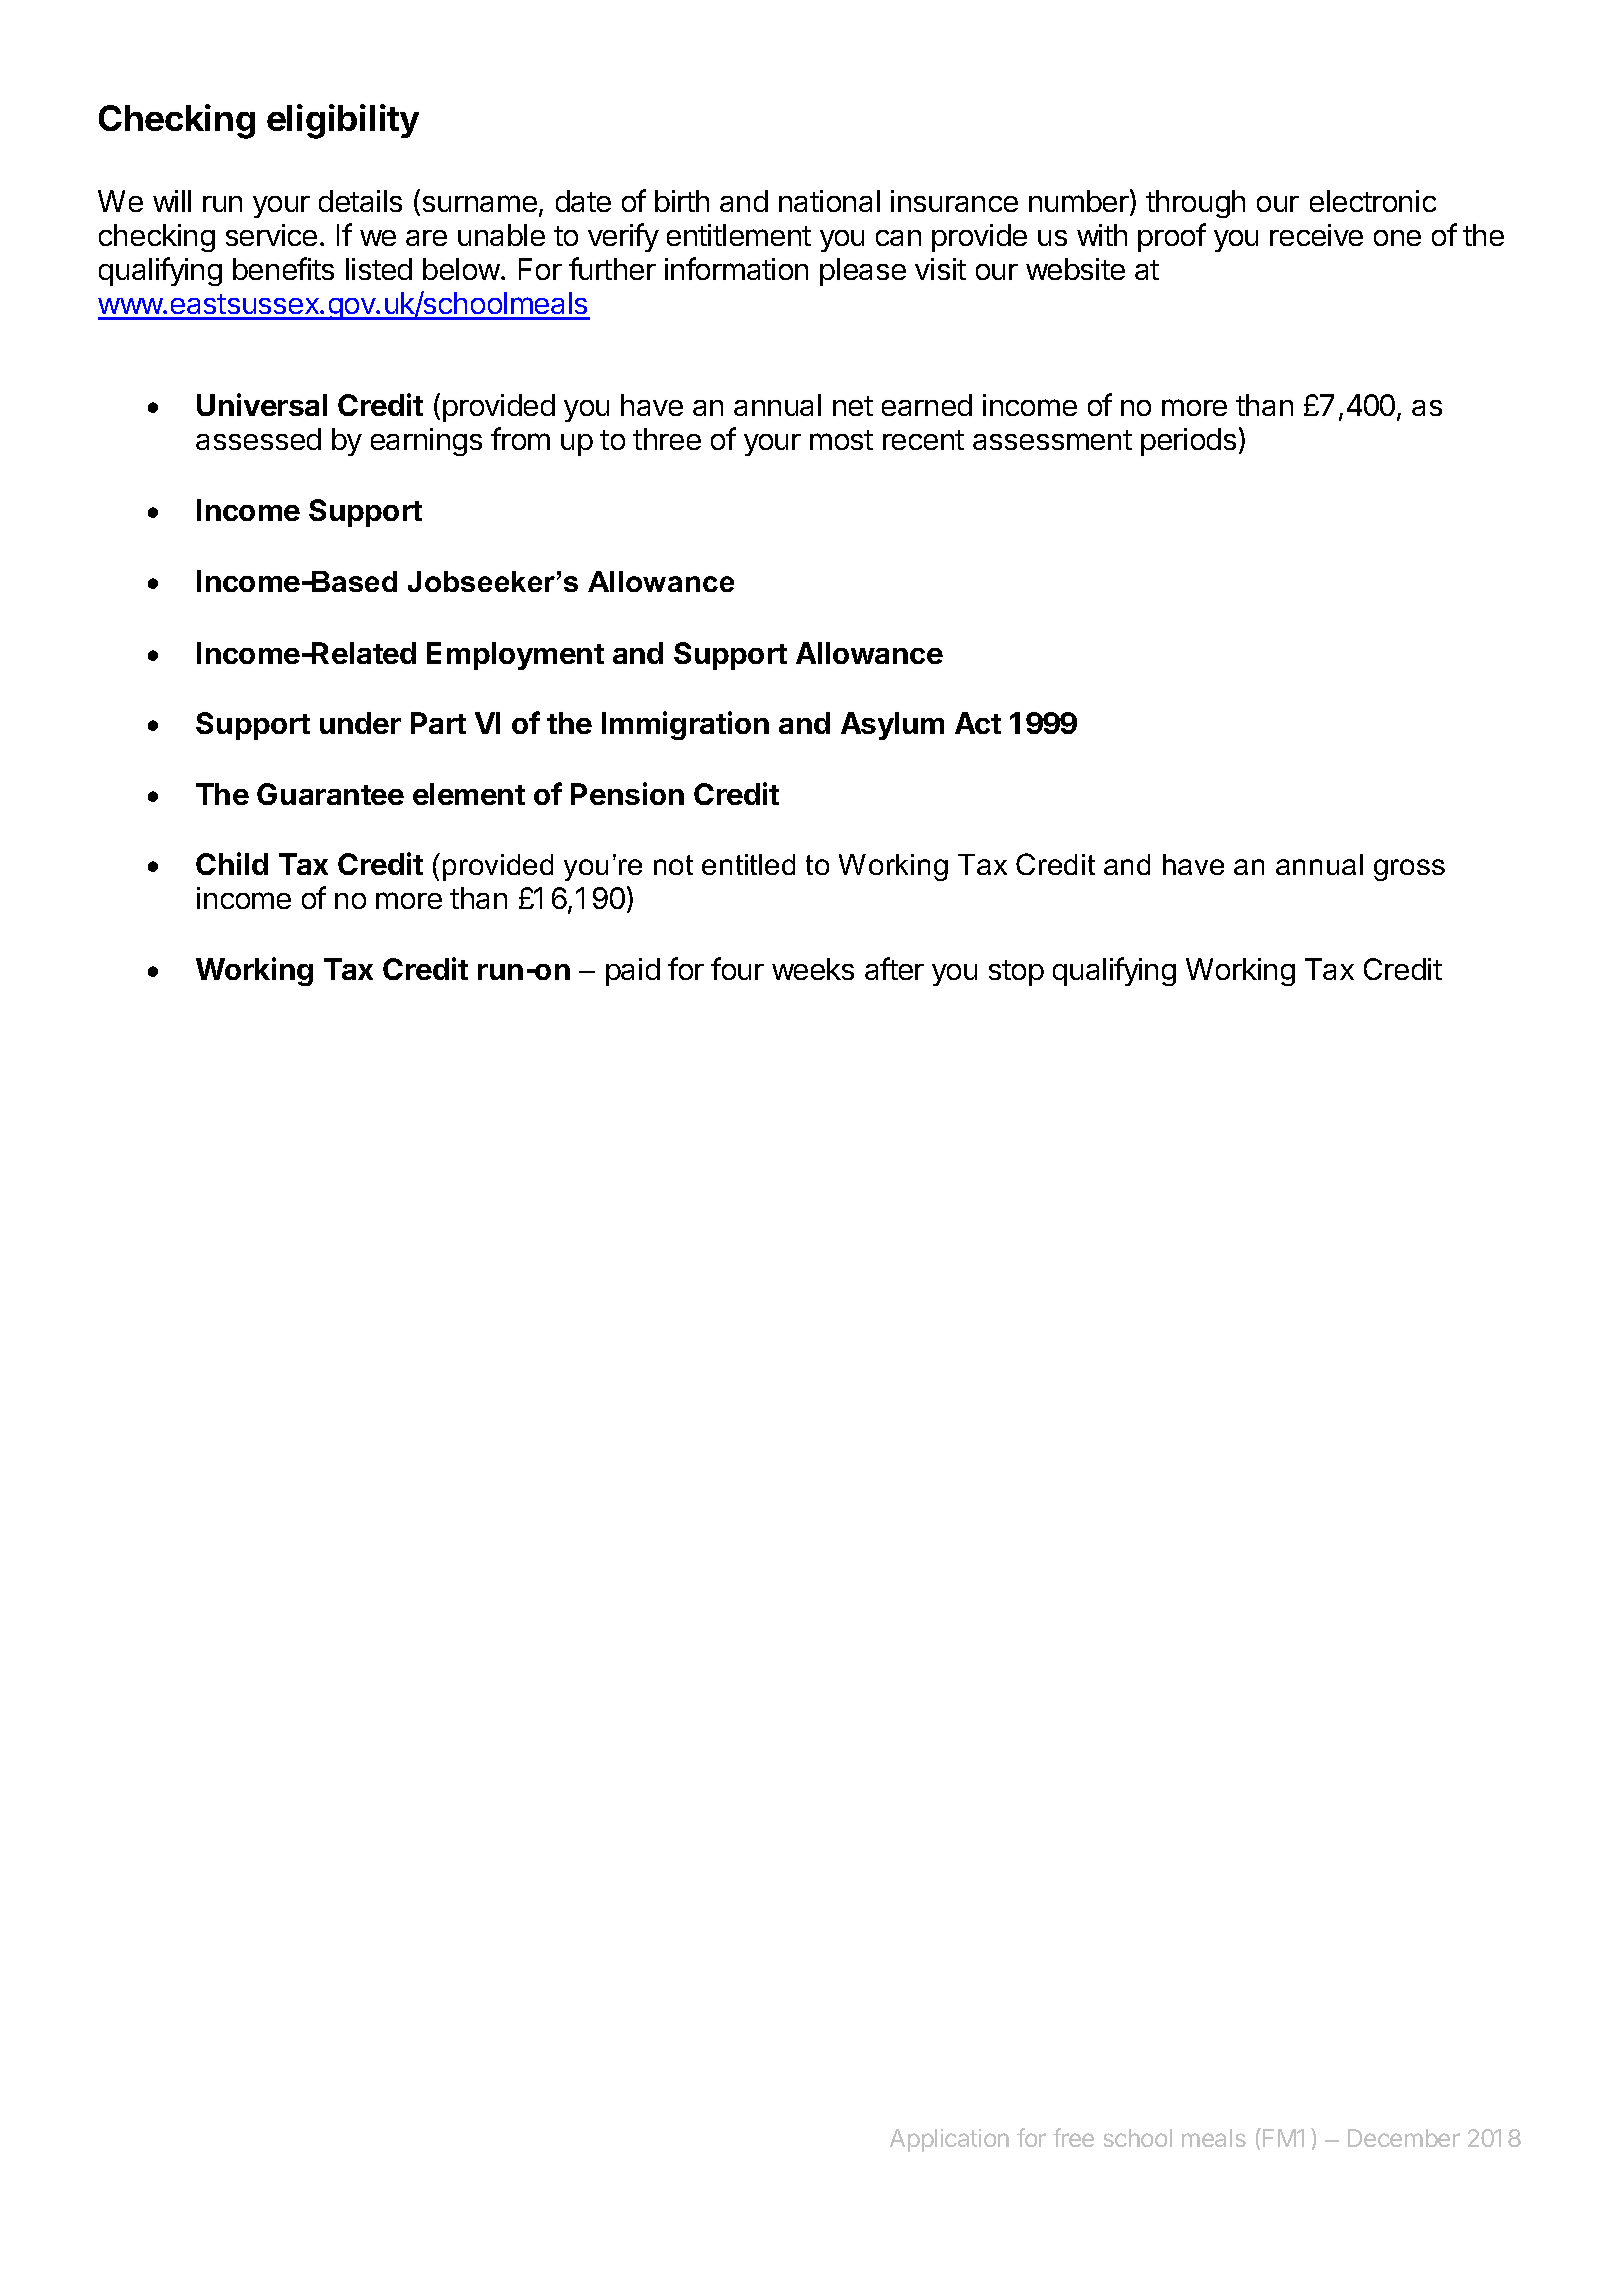  I want to click on Guarantee, so click(330, 794).
